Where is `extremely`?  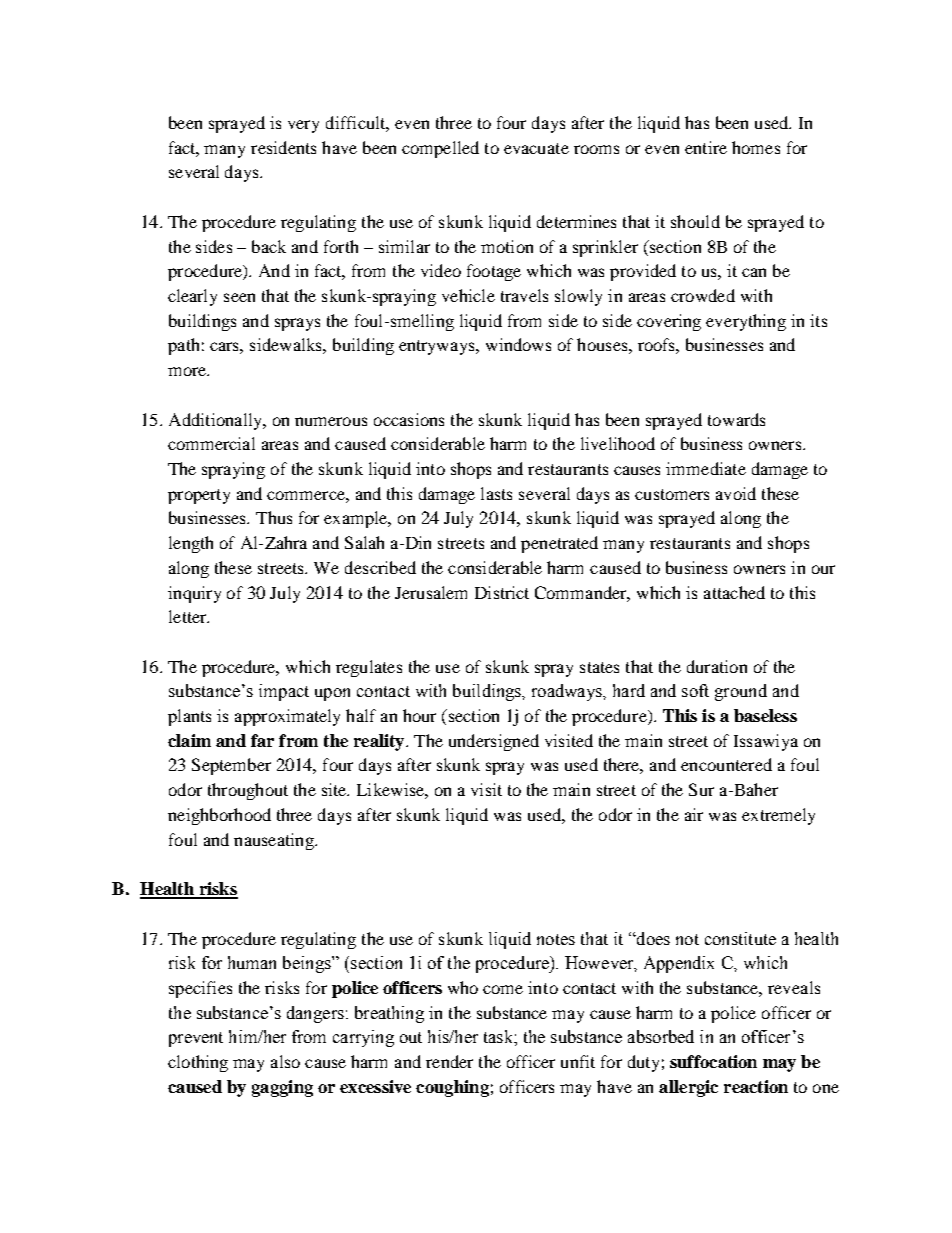
extremely is located at coordinates (778, 816).
